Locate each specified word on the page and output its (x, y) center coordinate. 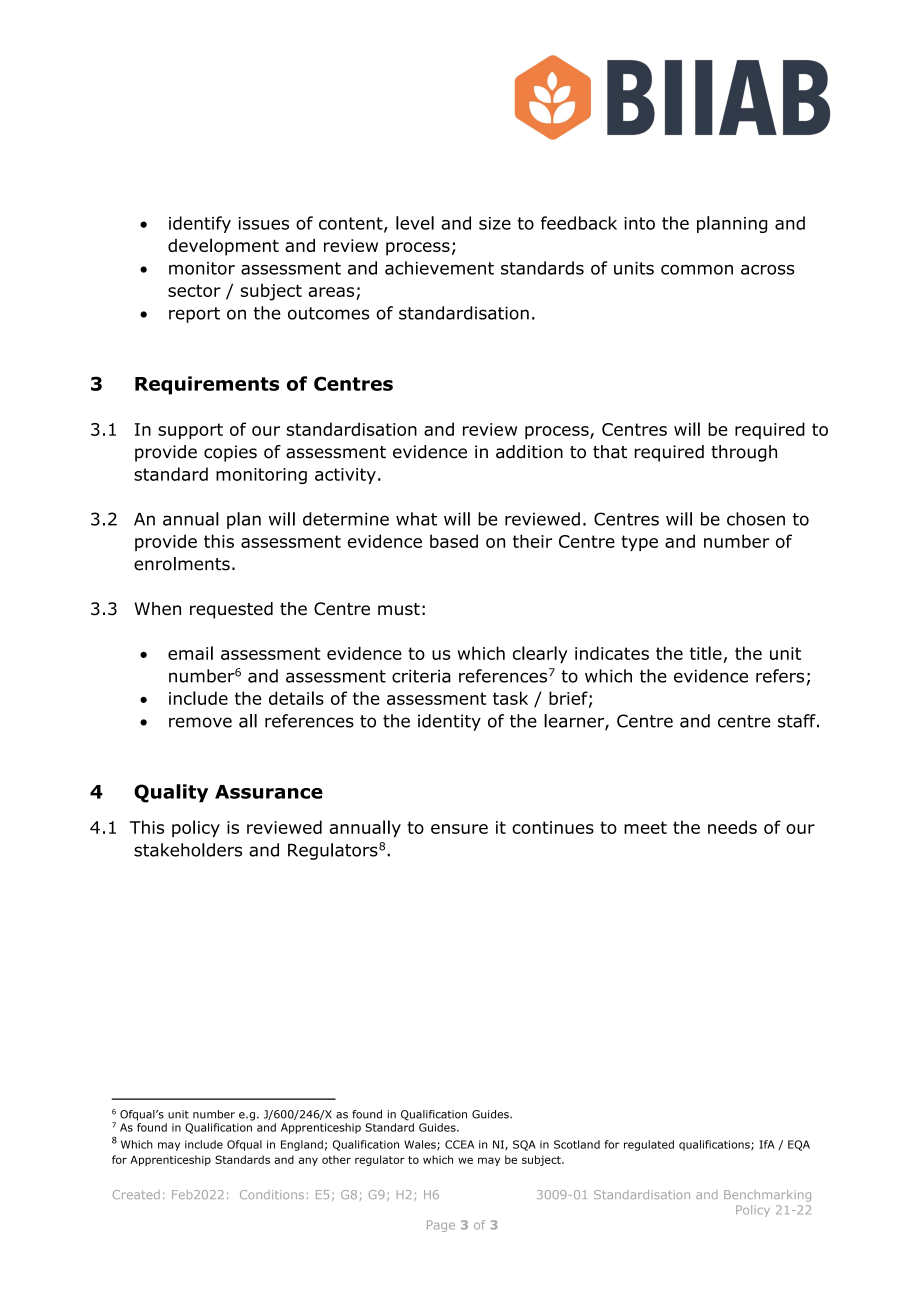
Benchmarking (767, 1196)
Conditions (272, 1194)
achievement (439, 268)
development (223, 247)
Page (441, 1226)
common (697, 269)
